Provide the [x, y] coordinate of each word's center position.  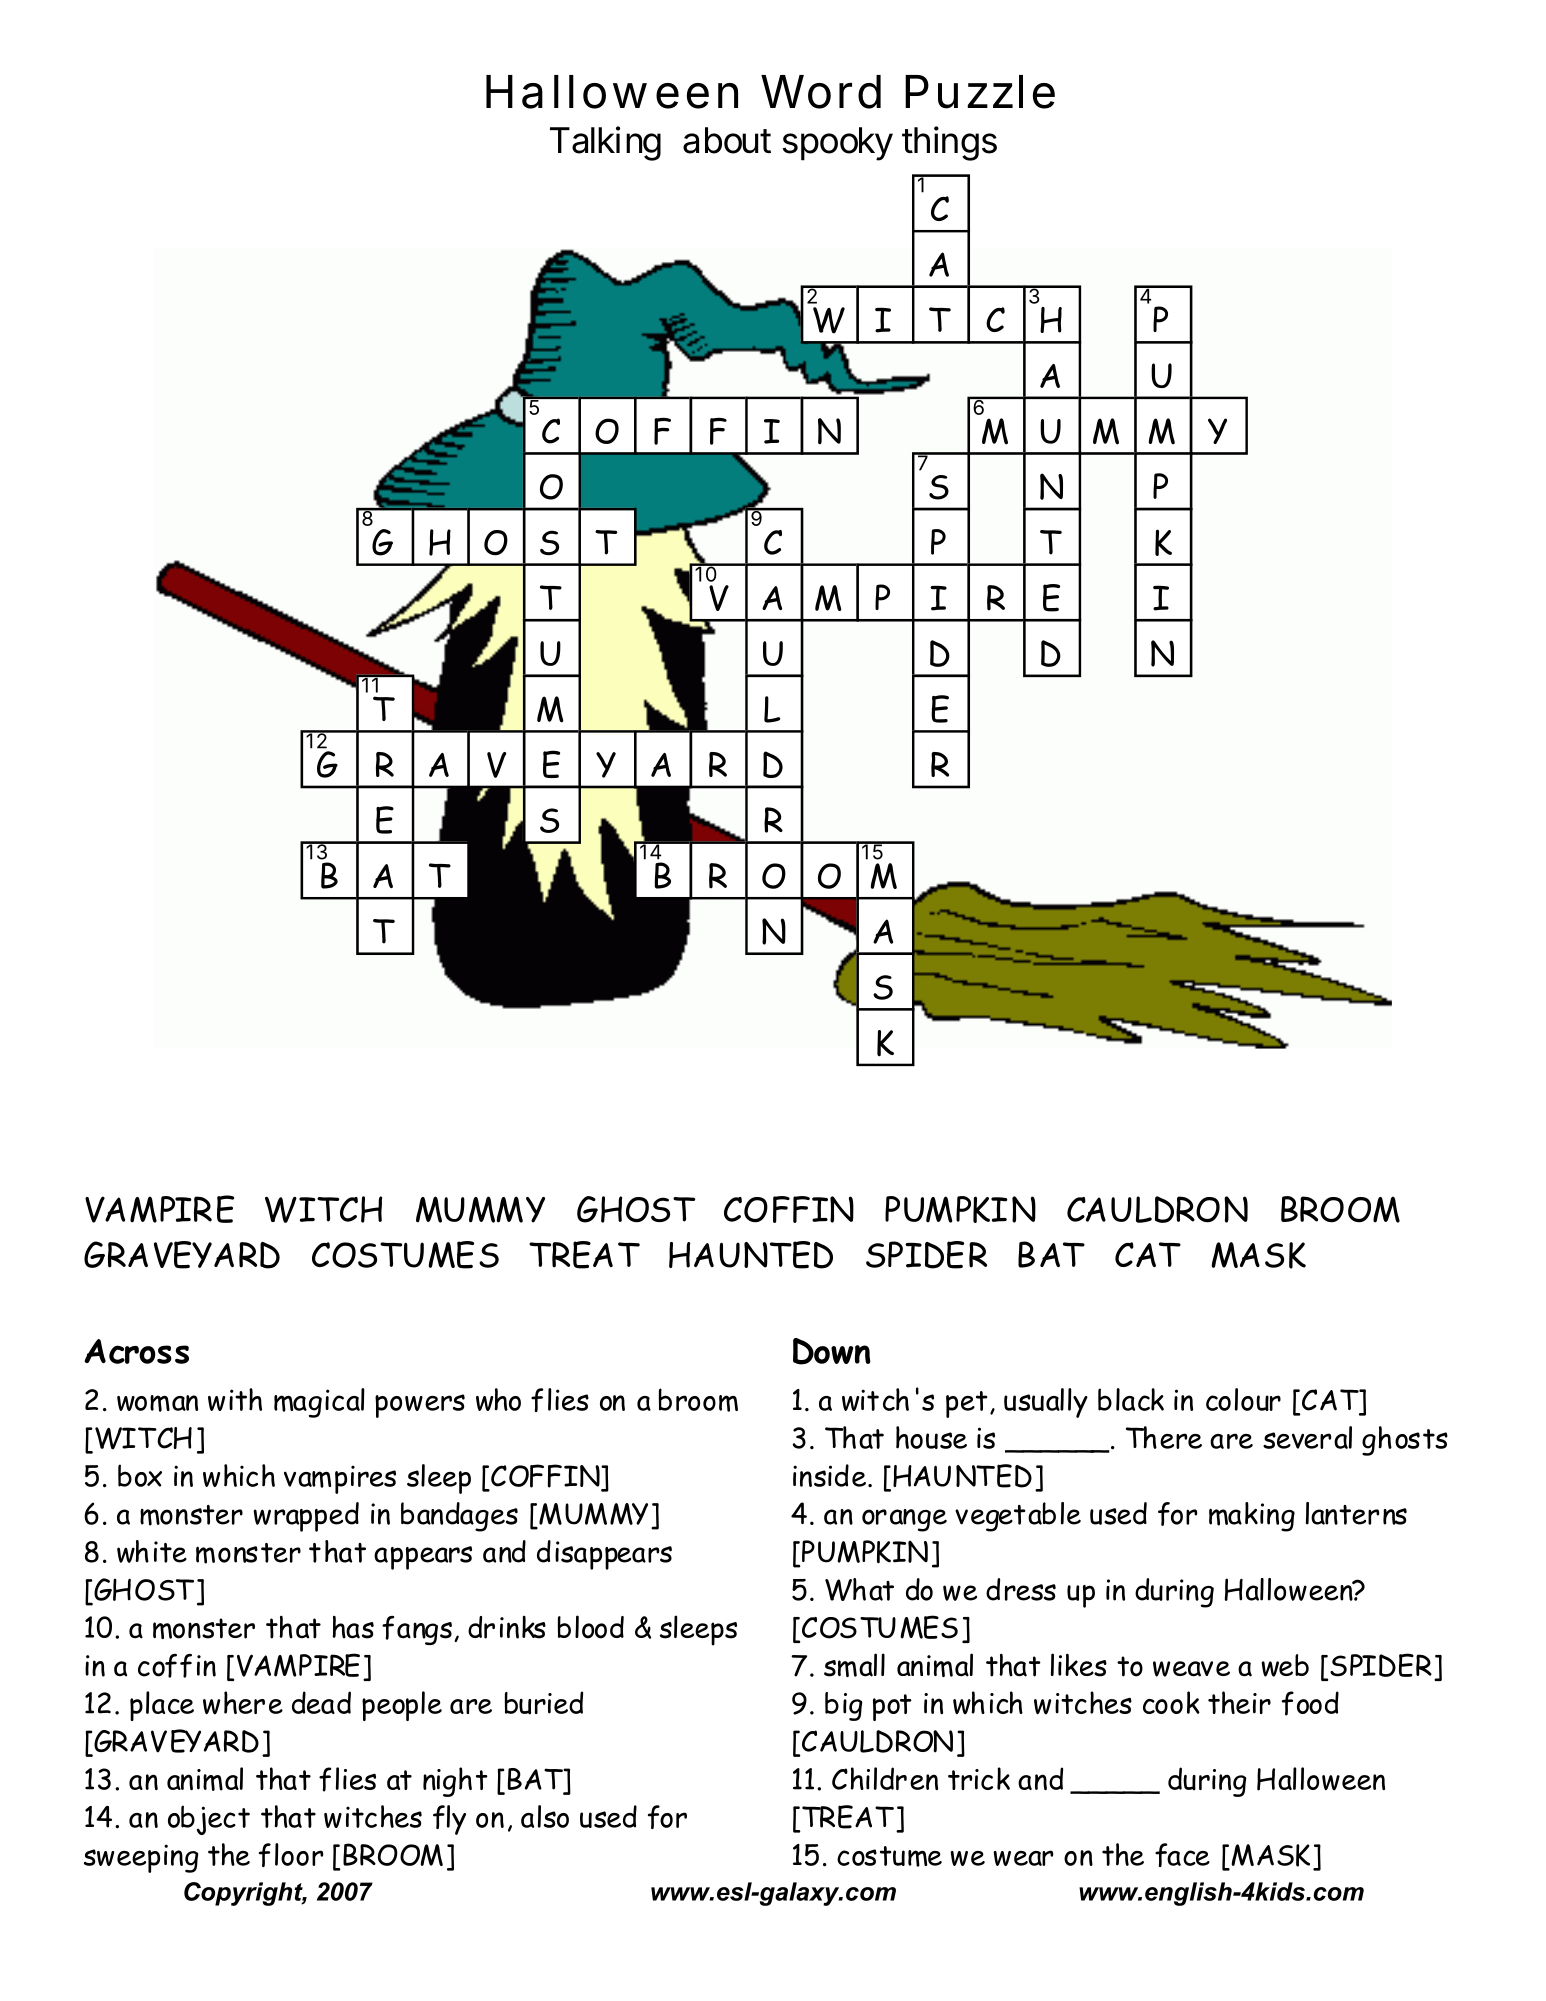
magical [319, 1403]
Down [832, 1351]
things [949, 143]
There [1164, 1437]
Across [137, 1351]
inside [829, 1475]
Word [821, 92]
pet [966, 1404]
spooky [838, 144]
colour [1243, 1399]
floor [291, 1855]
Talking [605, 143]
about [727, 140]
